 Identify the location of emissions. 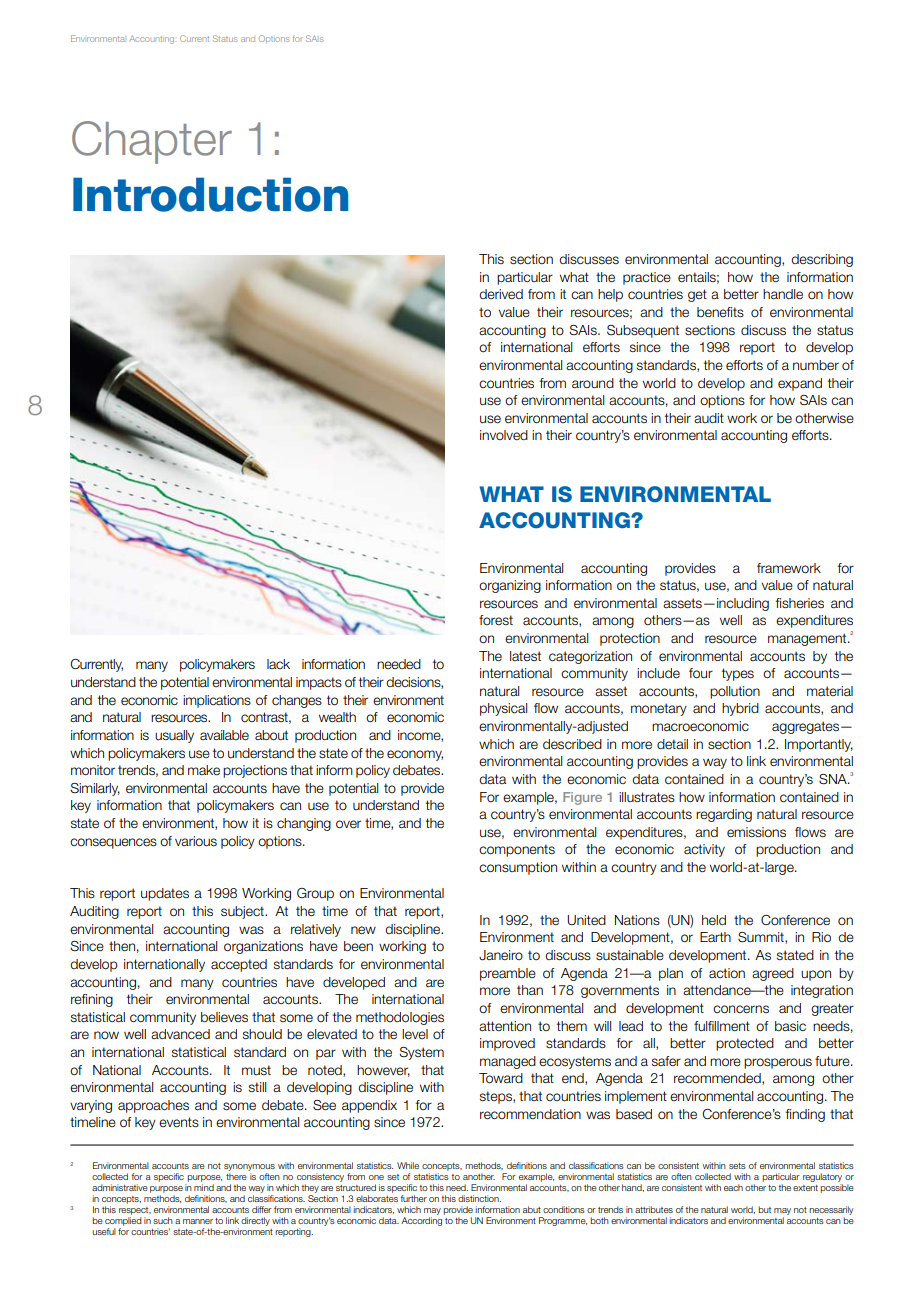
(756, 832).
